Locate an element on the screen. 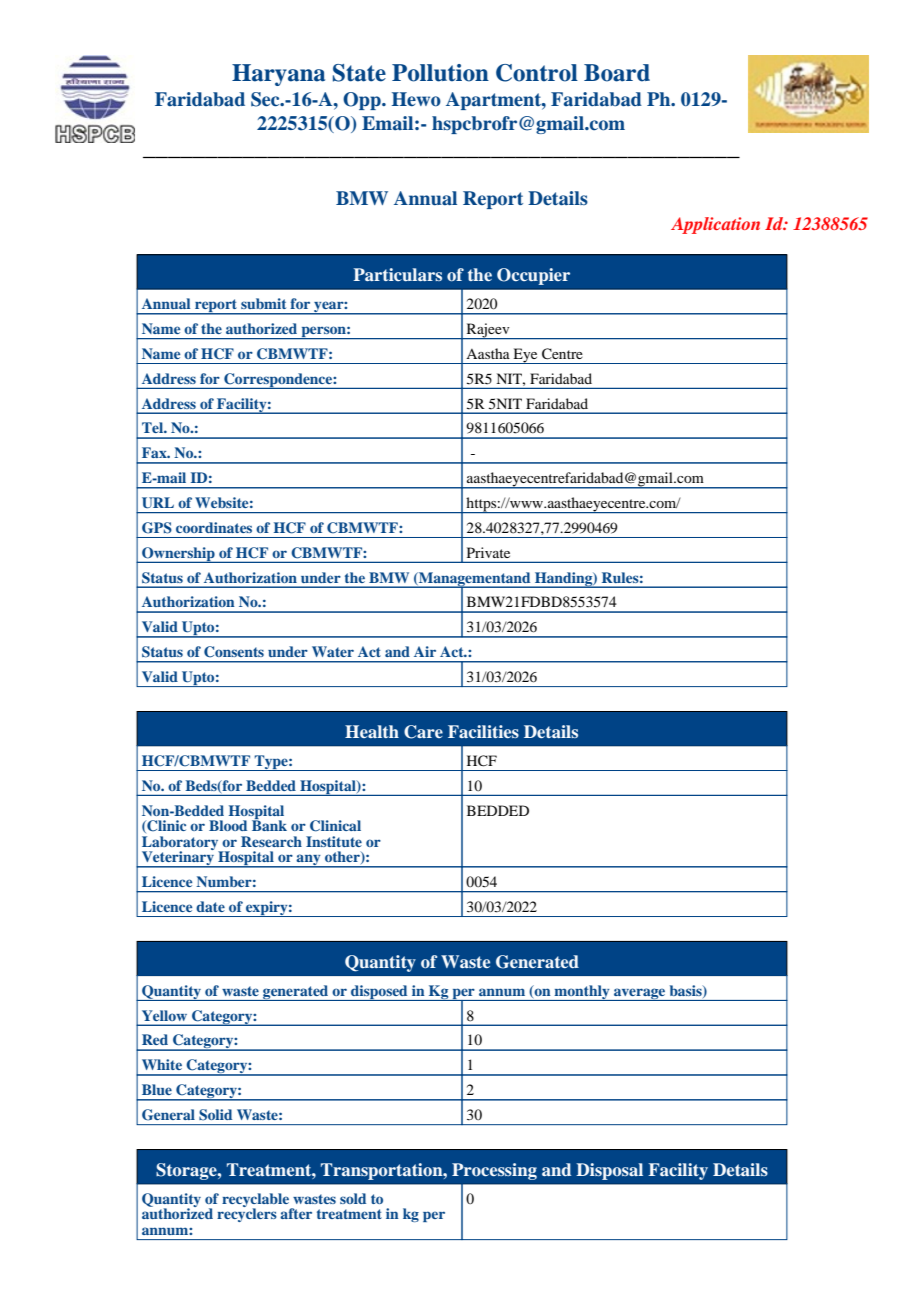 This screenshot has width=924, height=1308. Private is located at coordinates (488, 552).
